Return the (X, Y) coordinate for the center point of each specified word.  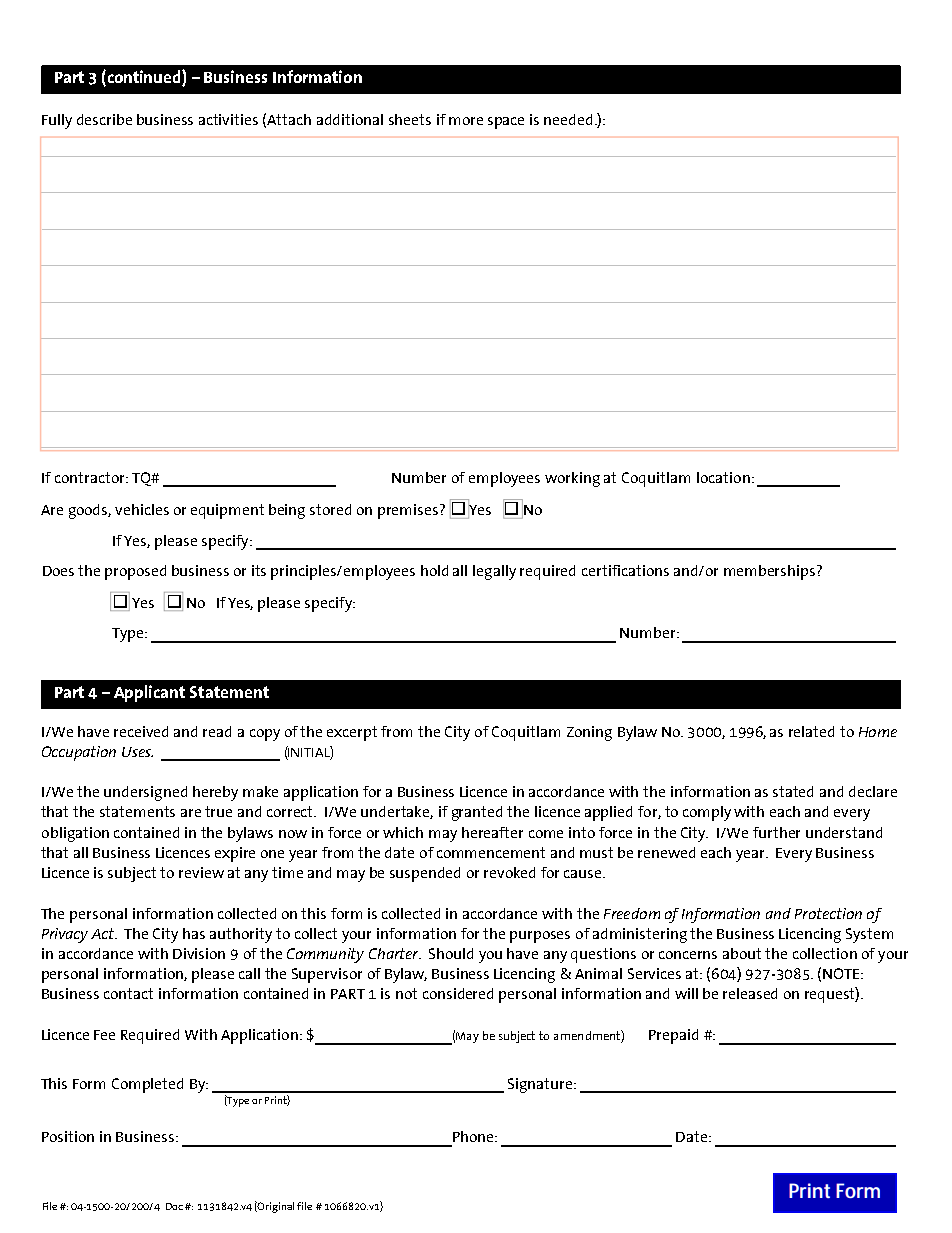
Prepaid (673, 1036)
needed (568, 119)
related (811, 731)
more (466, 121)
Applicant (149, 693)
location (723, 477)
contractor (91, 477)
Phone (474, 1136)
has (194, 933)
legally (494, 572)
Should (451, 953)
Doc (174, 1206)
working (572, 479)
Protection (828, 913)
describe (104, 119)
